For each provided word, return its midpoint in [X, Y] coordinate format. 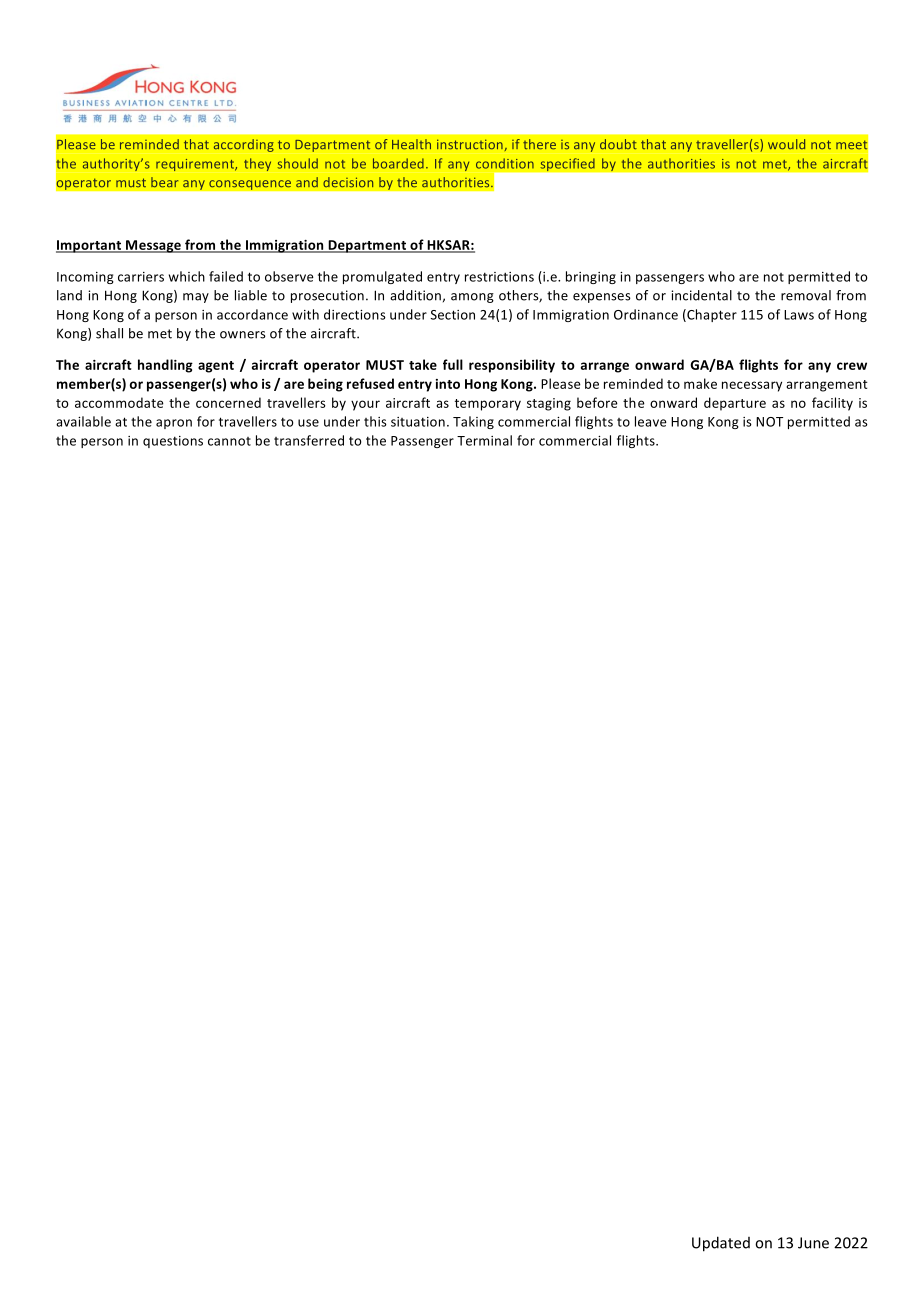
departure [735, 404]
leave [651, 421]
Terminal [484, 440]
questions [173, 442]
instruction [470, 144]
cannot [229, 441]
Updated [721, 1244]
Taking [473, 422]
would [786, 144]
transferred [309, 440]
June [813, 1243]
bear [165, 182]
